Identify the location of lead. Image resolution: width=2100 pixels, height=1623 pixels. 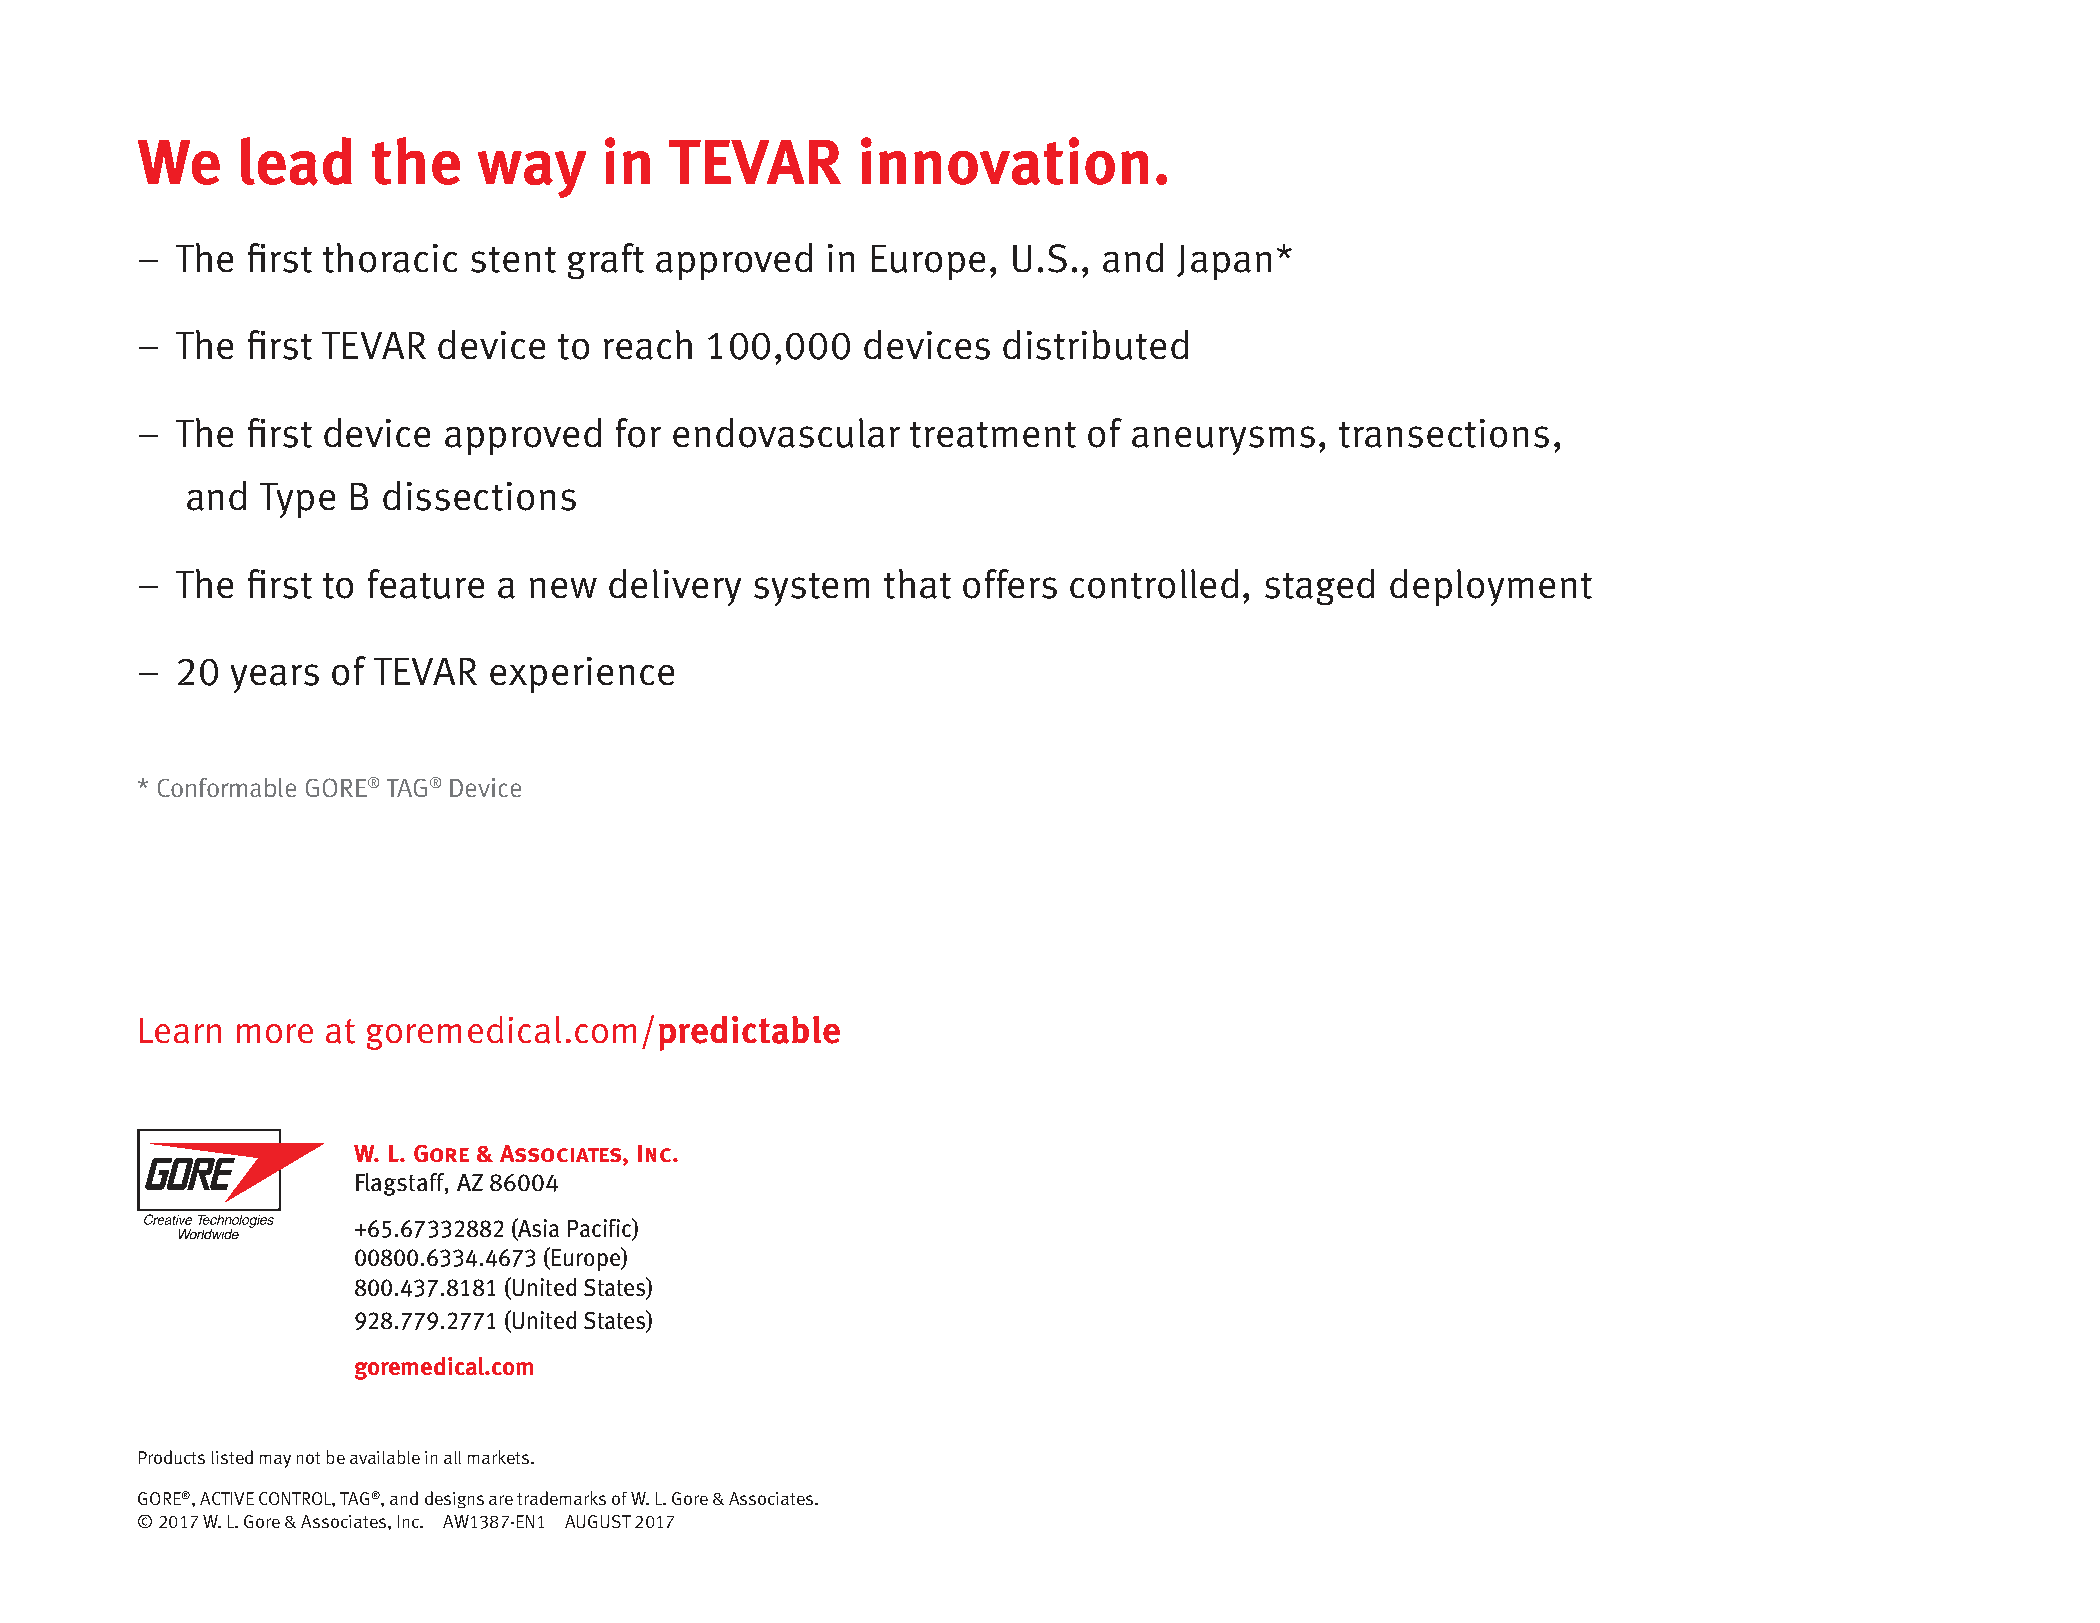
(296, 161).
